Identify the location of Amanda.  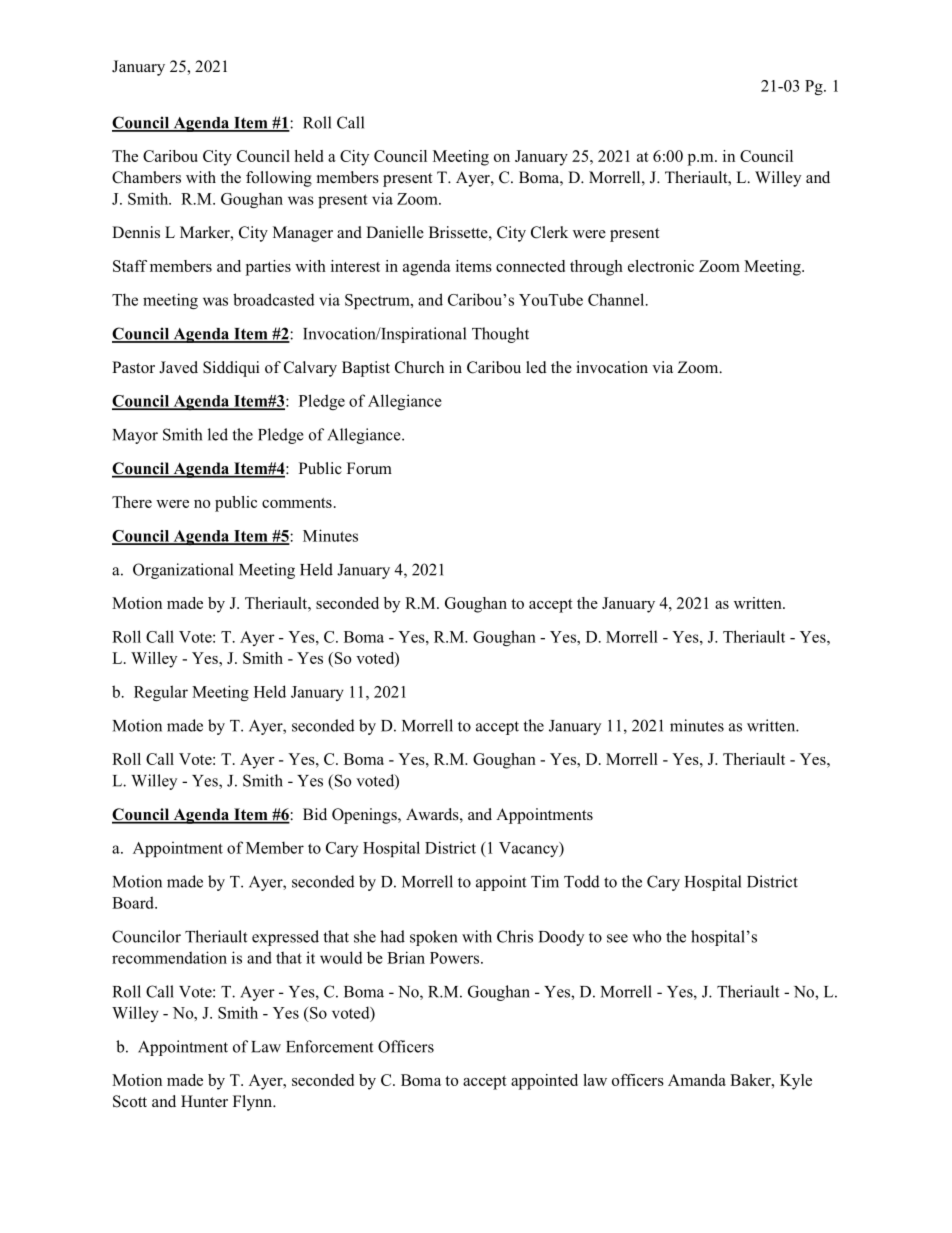
(697, 1080).
